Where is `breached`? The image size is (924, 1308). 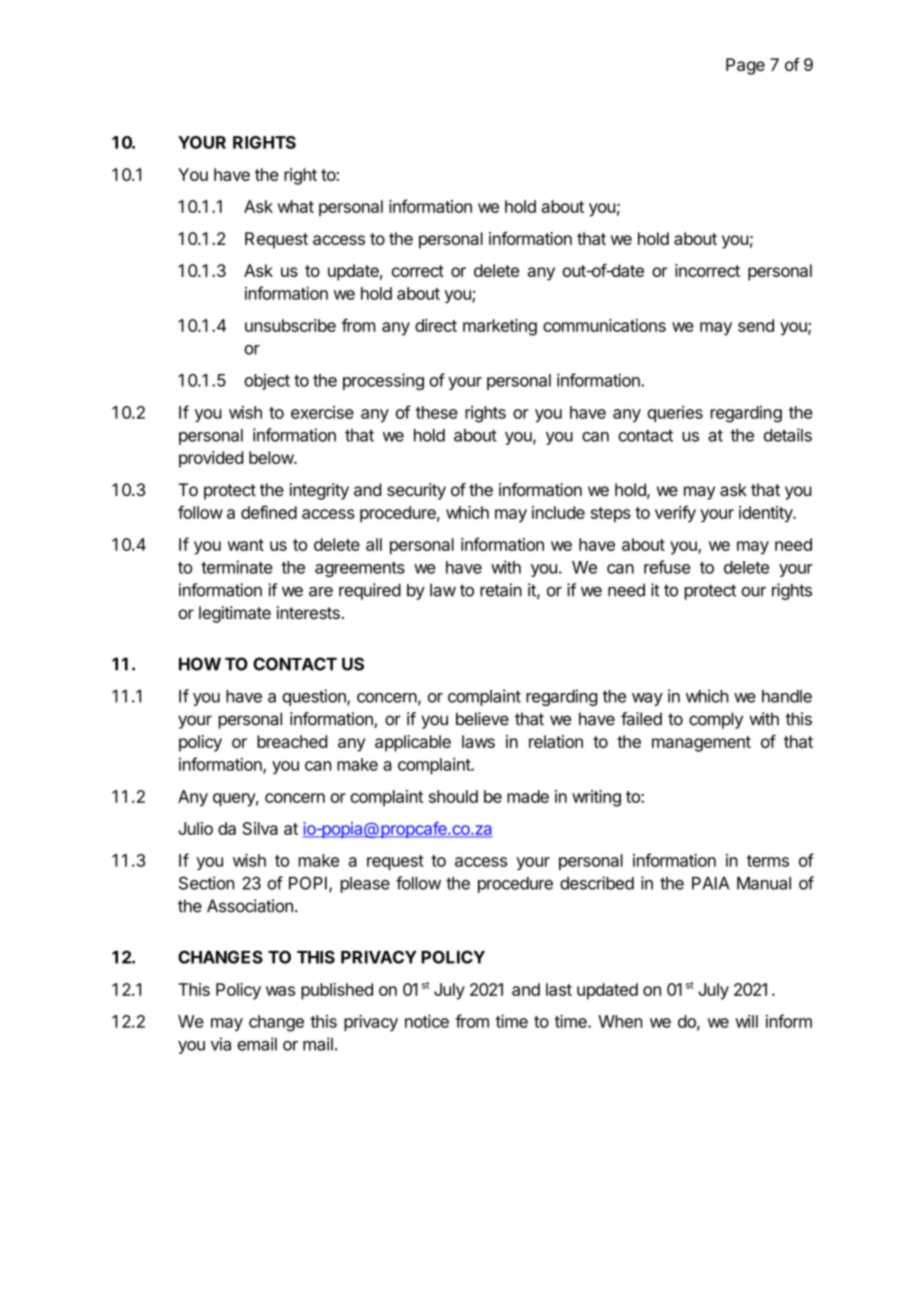 breached is located at coordinates (292, 741).
